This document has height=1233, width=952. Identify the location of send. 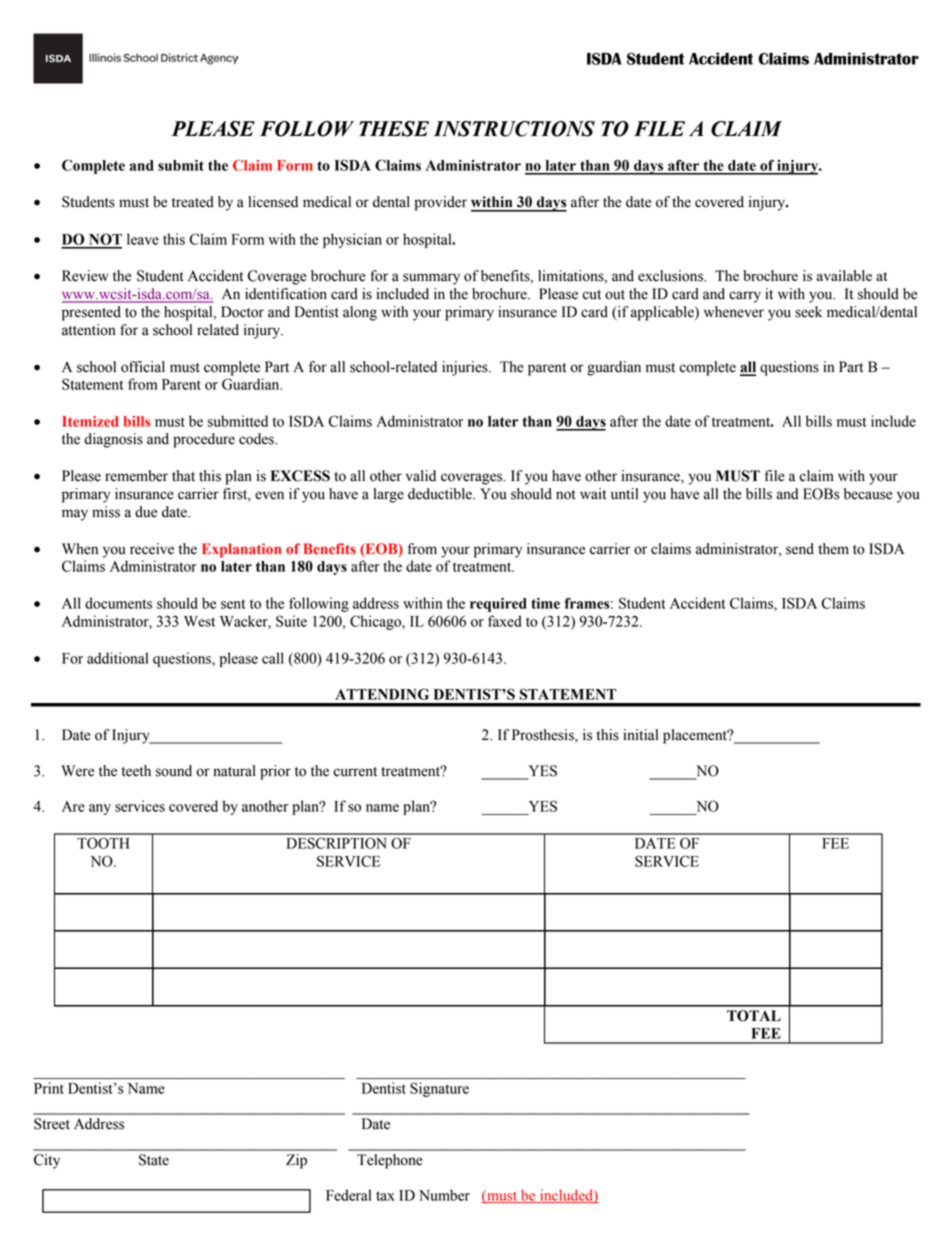
(800, 549).
